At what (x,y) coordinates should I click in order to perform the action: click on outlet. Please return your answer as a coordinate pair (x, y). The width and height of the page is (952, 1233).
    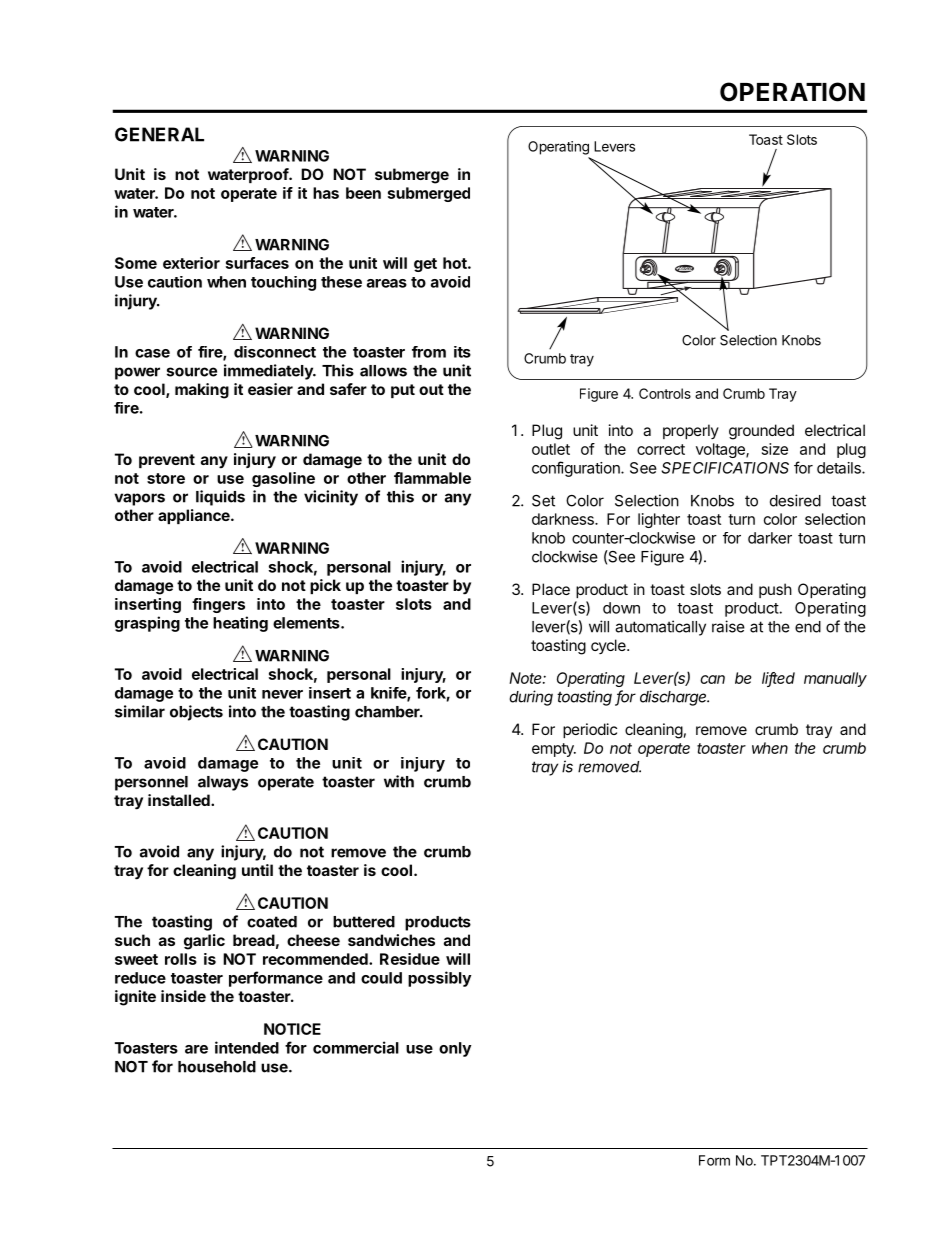
    Looking at the image, I should click on (551, 449).
